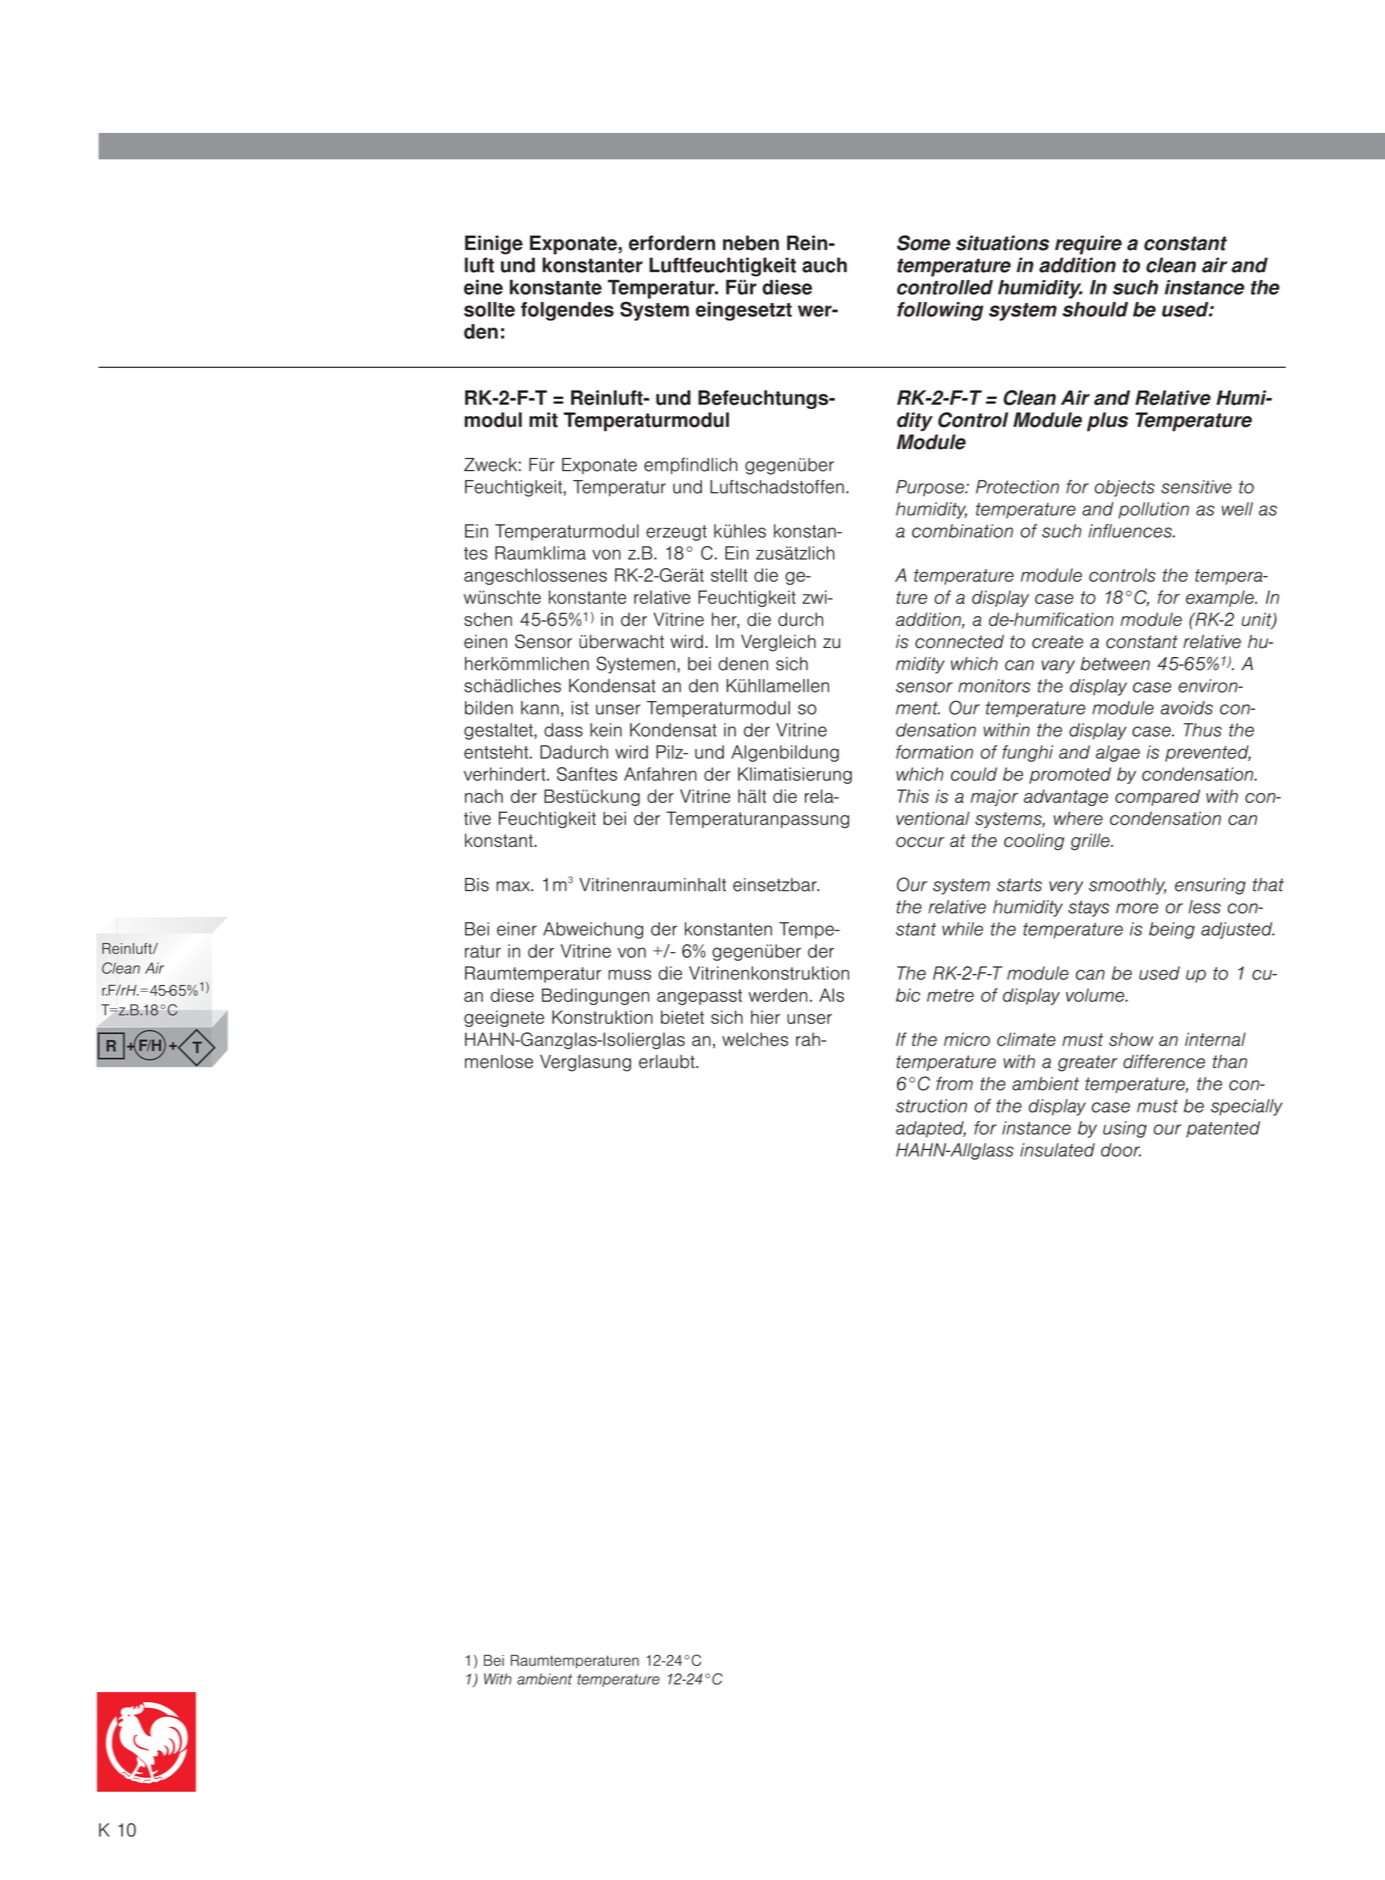 This screenshot has width=1385, height=1880. I want to click on Purpose, so click(931, 488).
